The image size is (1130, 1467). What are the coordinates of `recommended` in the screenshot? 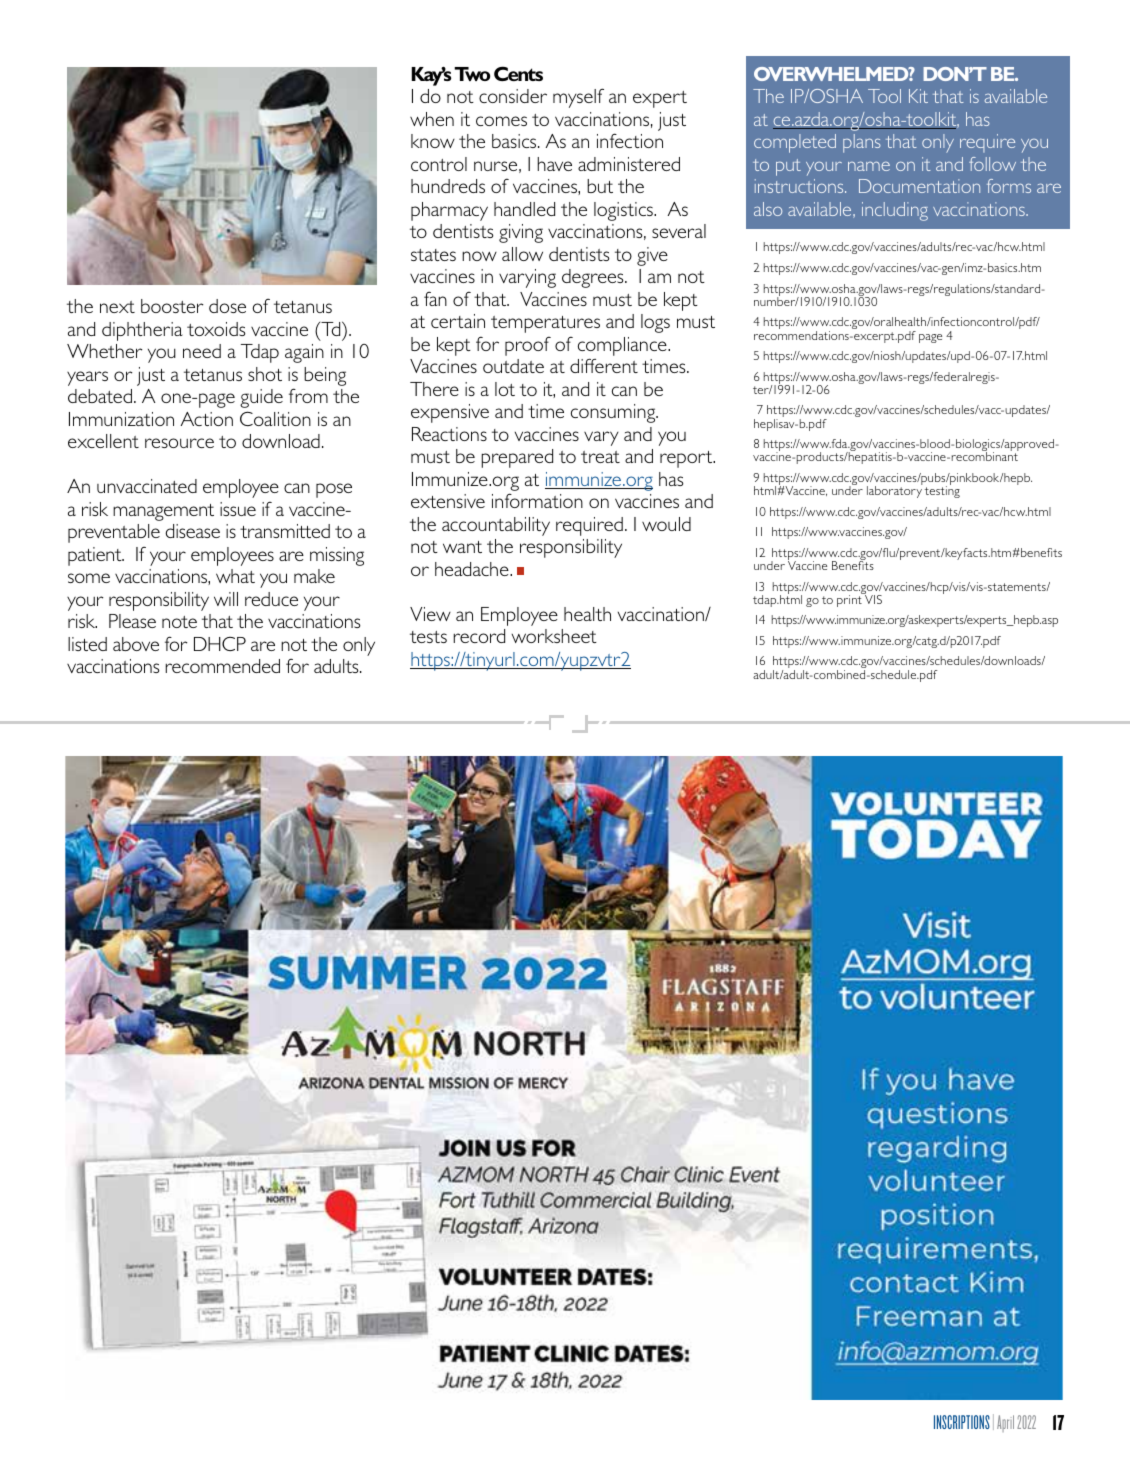 It's located at (222, 666).
